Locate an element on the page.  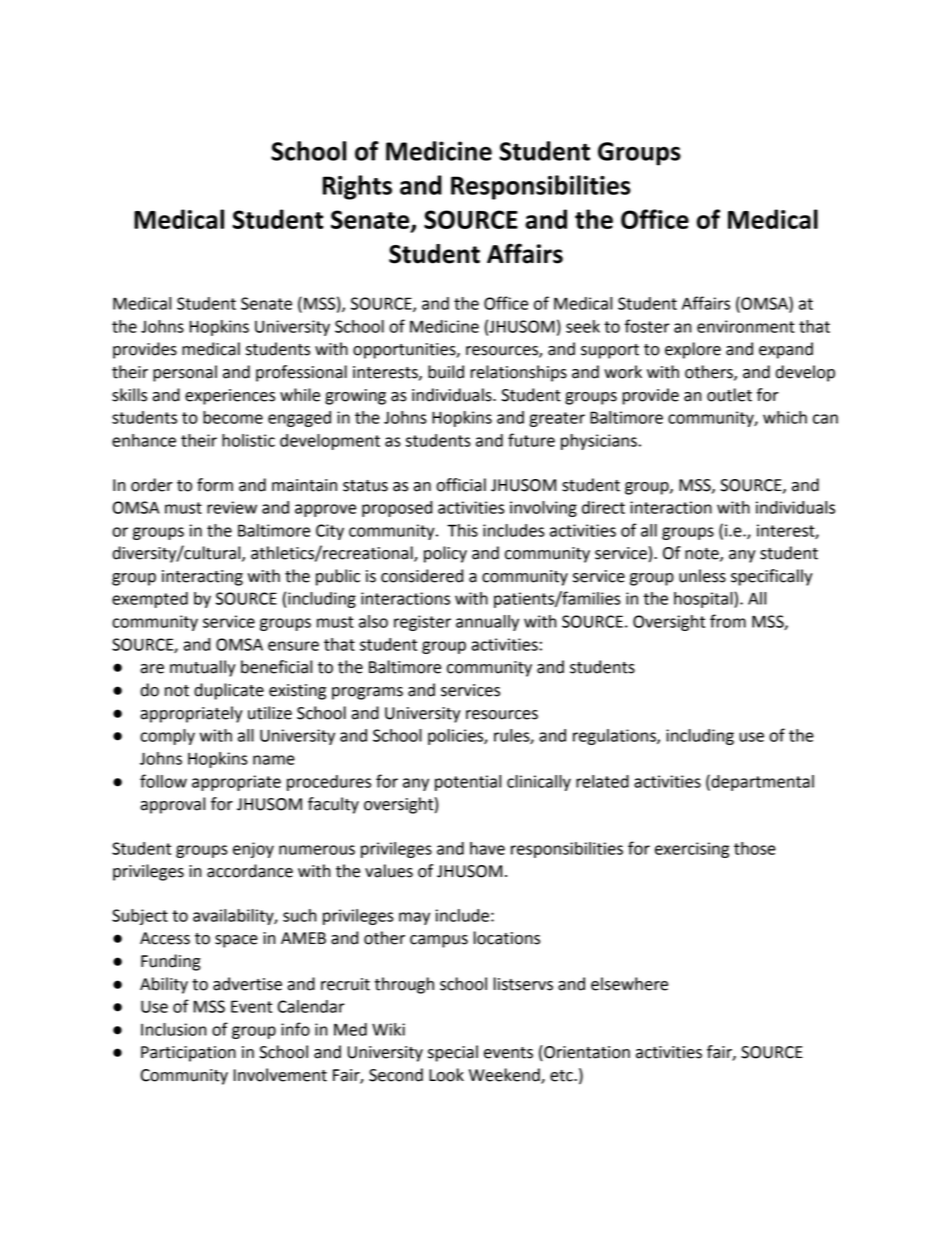
from is located at coordinates (728, 621).
